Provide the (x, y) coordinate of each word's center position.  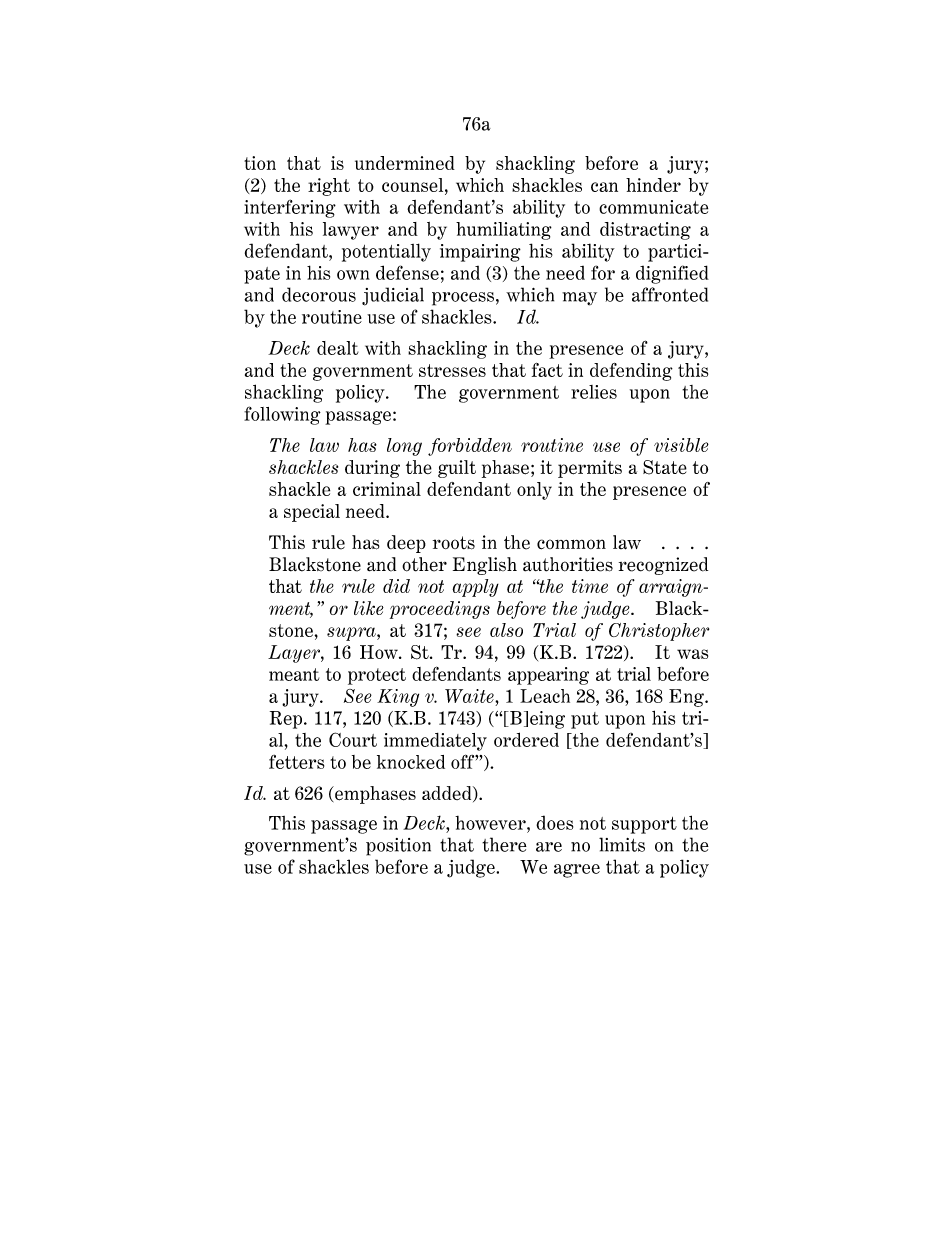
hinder (653, 185)
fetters (296, 762)
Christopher (659, 632)
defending (631, 372)
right (329, 187)
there (504, 844)
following (282, 415)
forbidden (470, 447)
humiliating (504, 231)
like (369, 608)
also (506, 630)
